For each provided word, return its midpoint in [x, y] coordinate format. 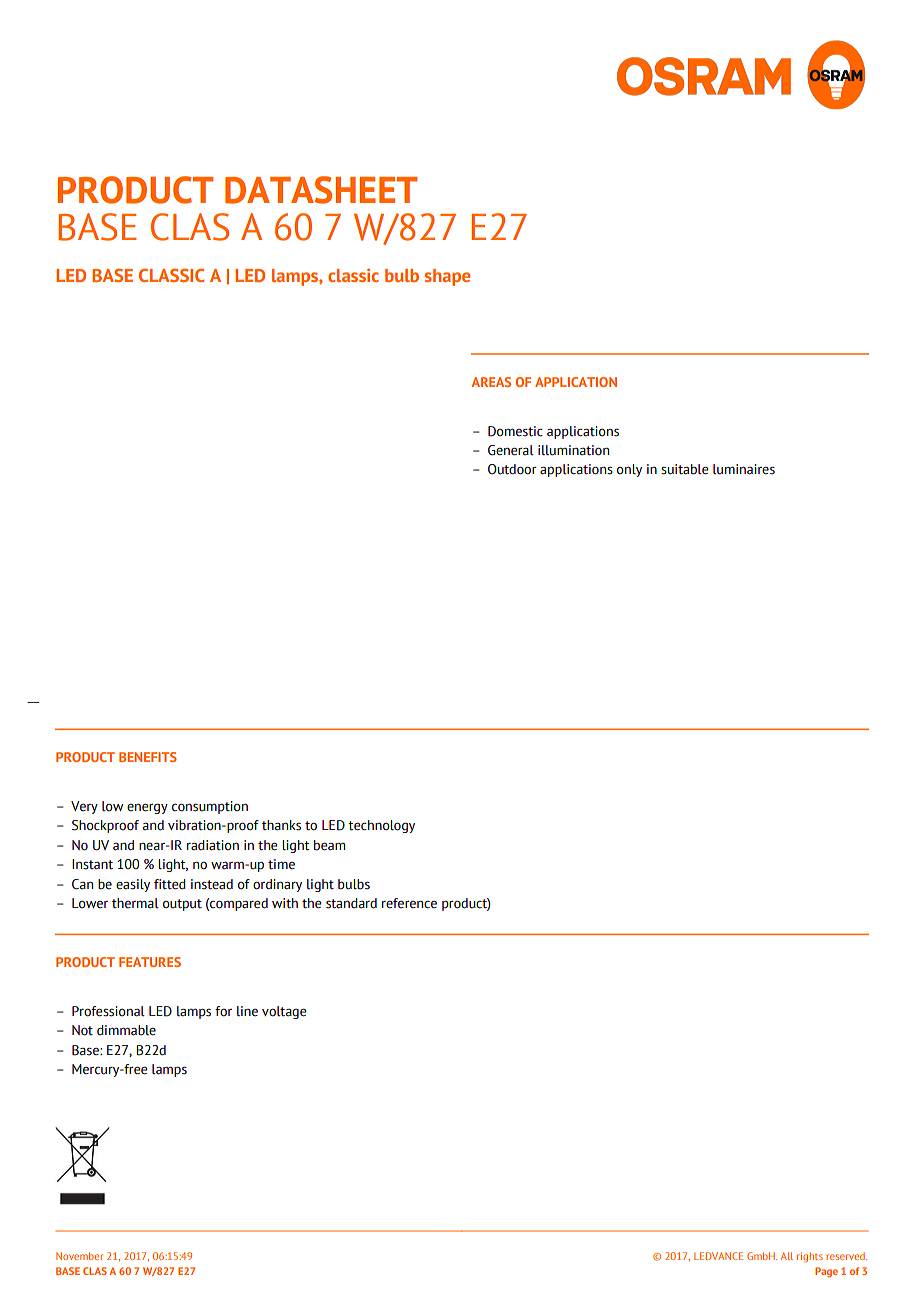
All [787, 1256]
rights [810, 1257]
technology [381, 826]
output [182, 905]
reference [409, 903]
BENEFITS [148, 757]
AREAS [491, 382]
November [79, 1256]
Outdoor [512, 469]
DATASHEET [321, 190]
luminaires [744, 469]
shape [447, 277]
